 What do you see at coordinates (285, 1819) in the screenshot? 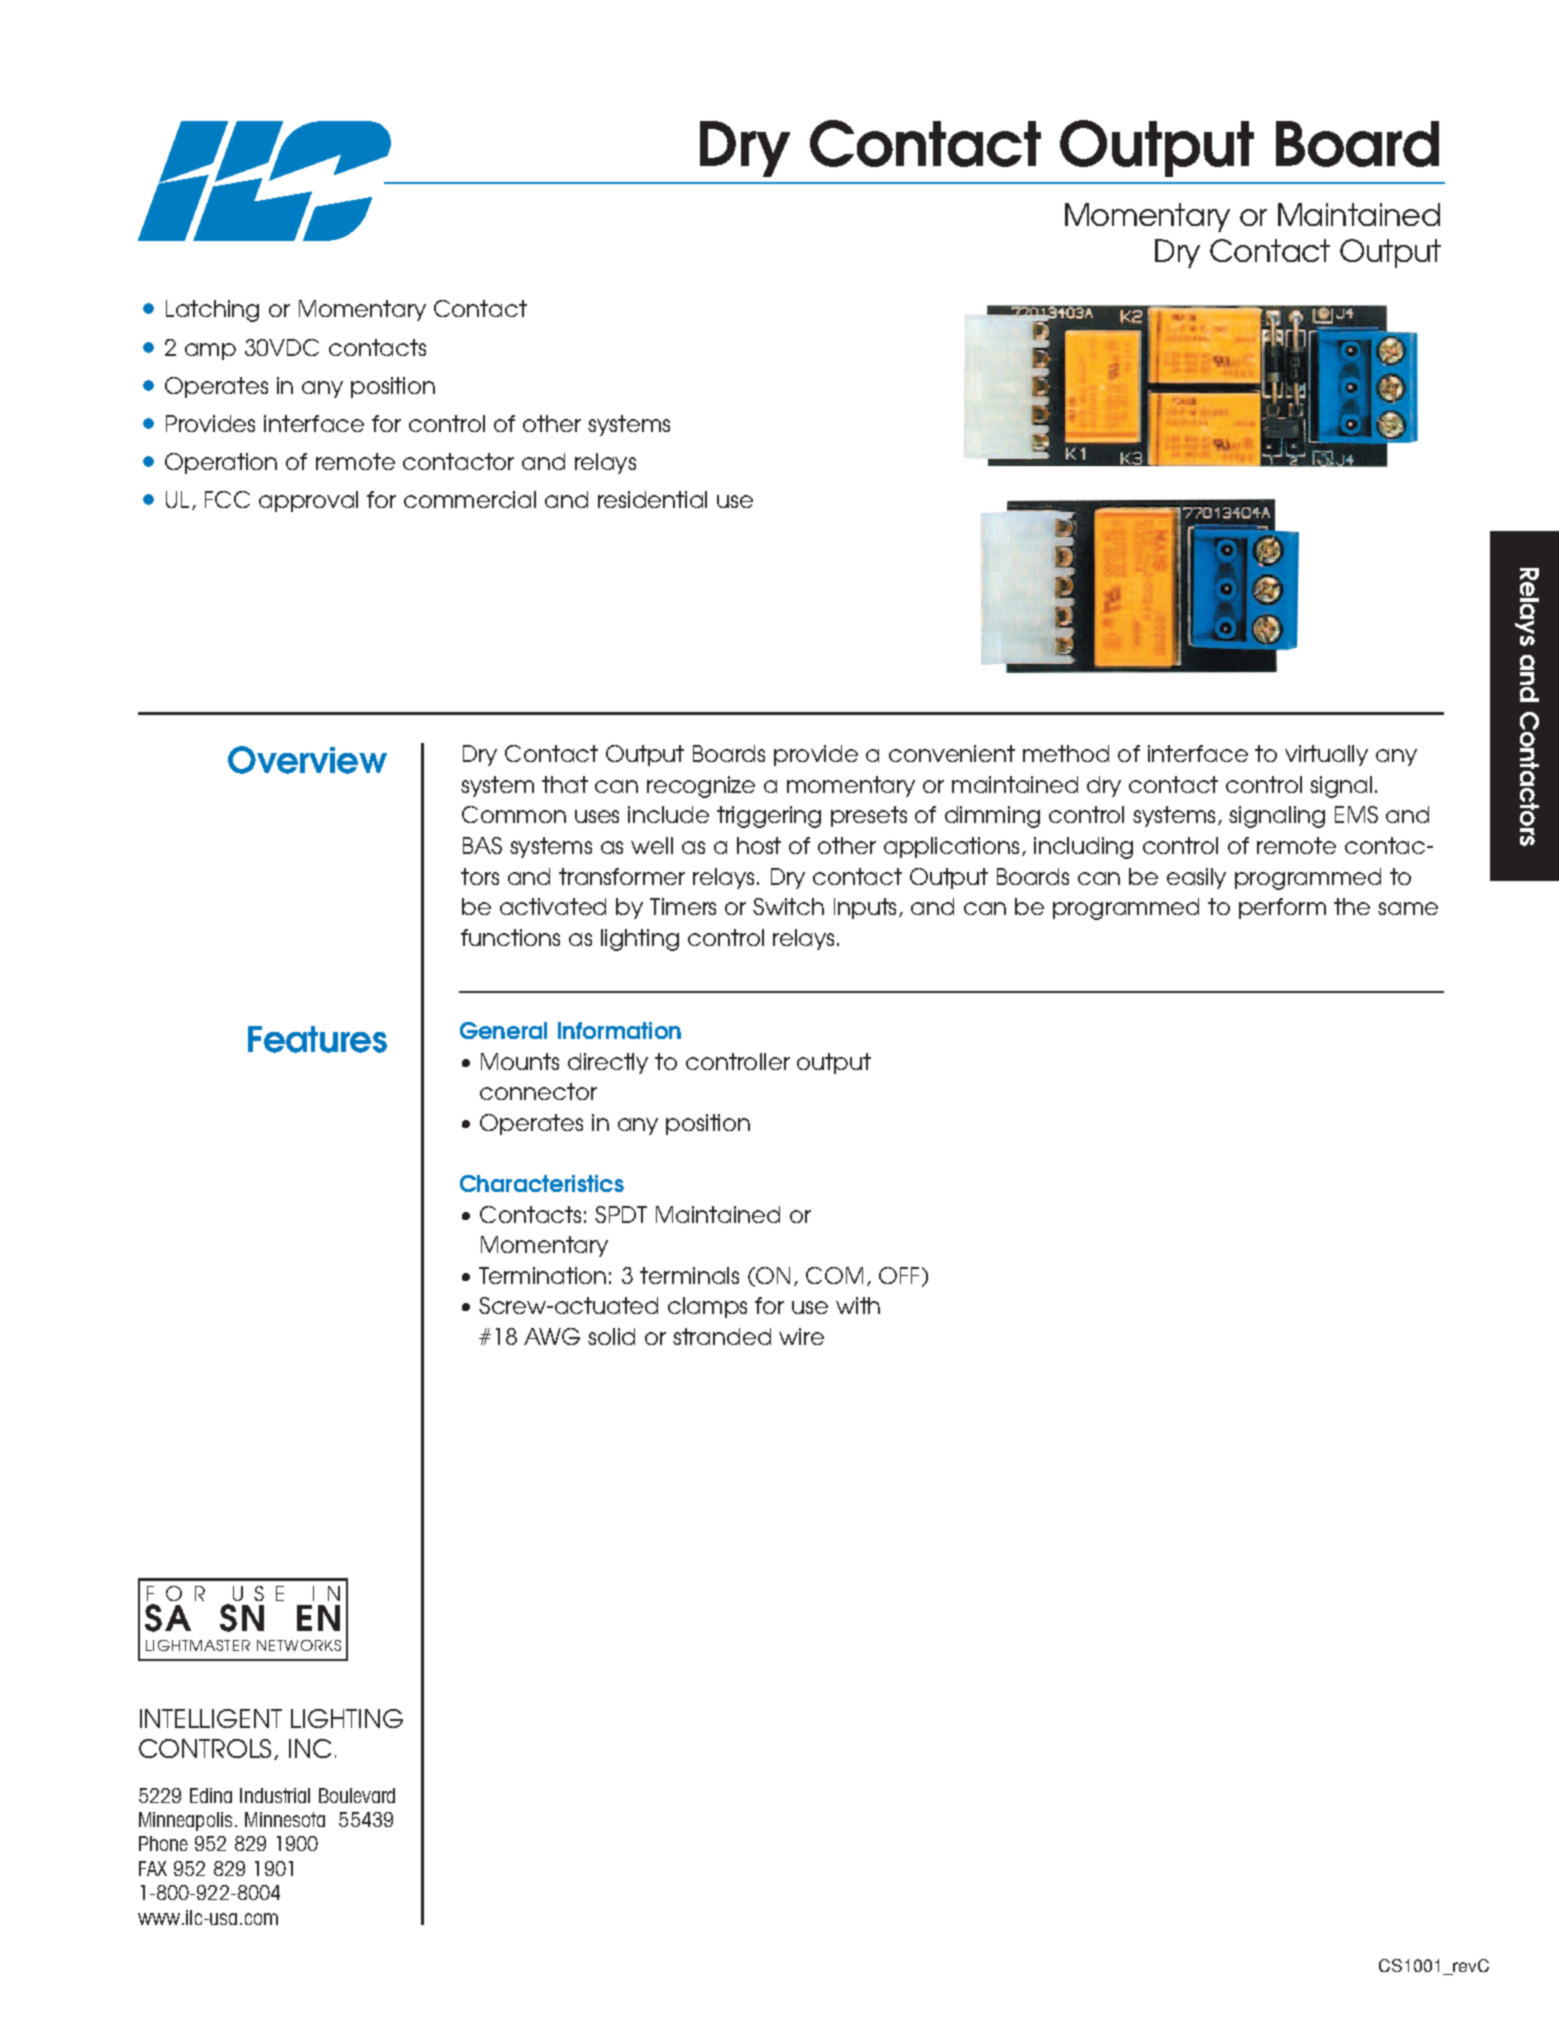
I see `Minnesota` at bounding box center [285, 1819].
